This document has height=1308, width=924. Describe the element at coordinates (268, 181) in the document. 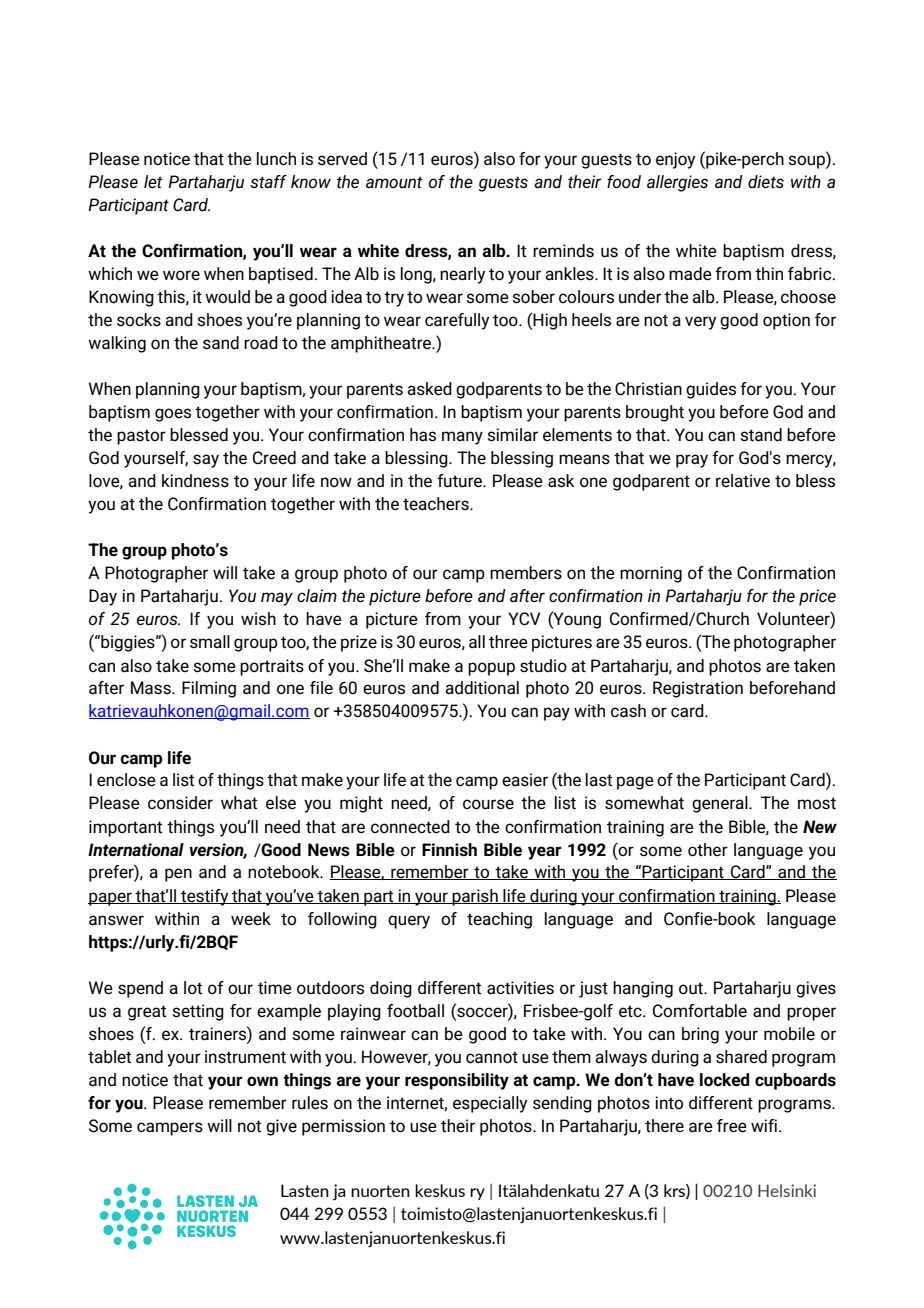

I see `staff` at that location.
